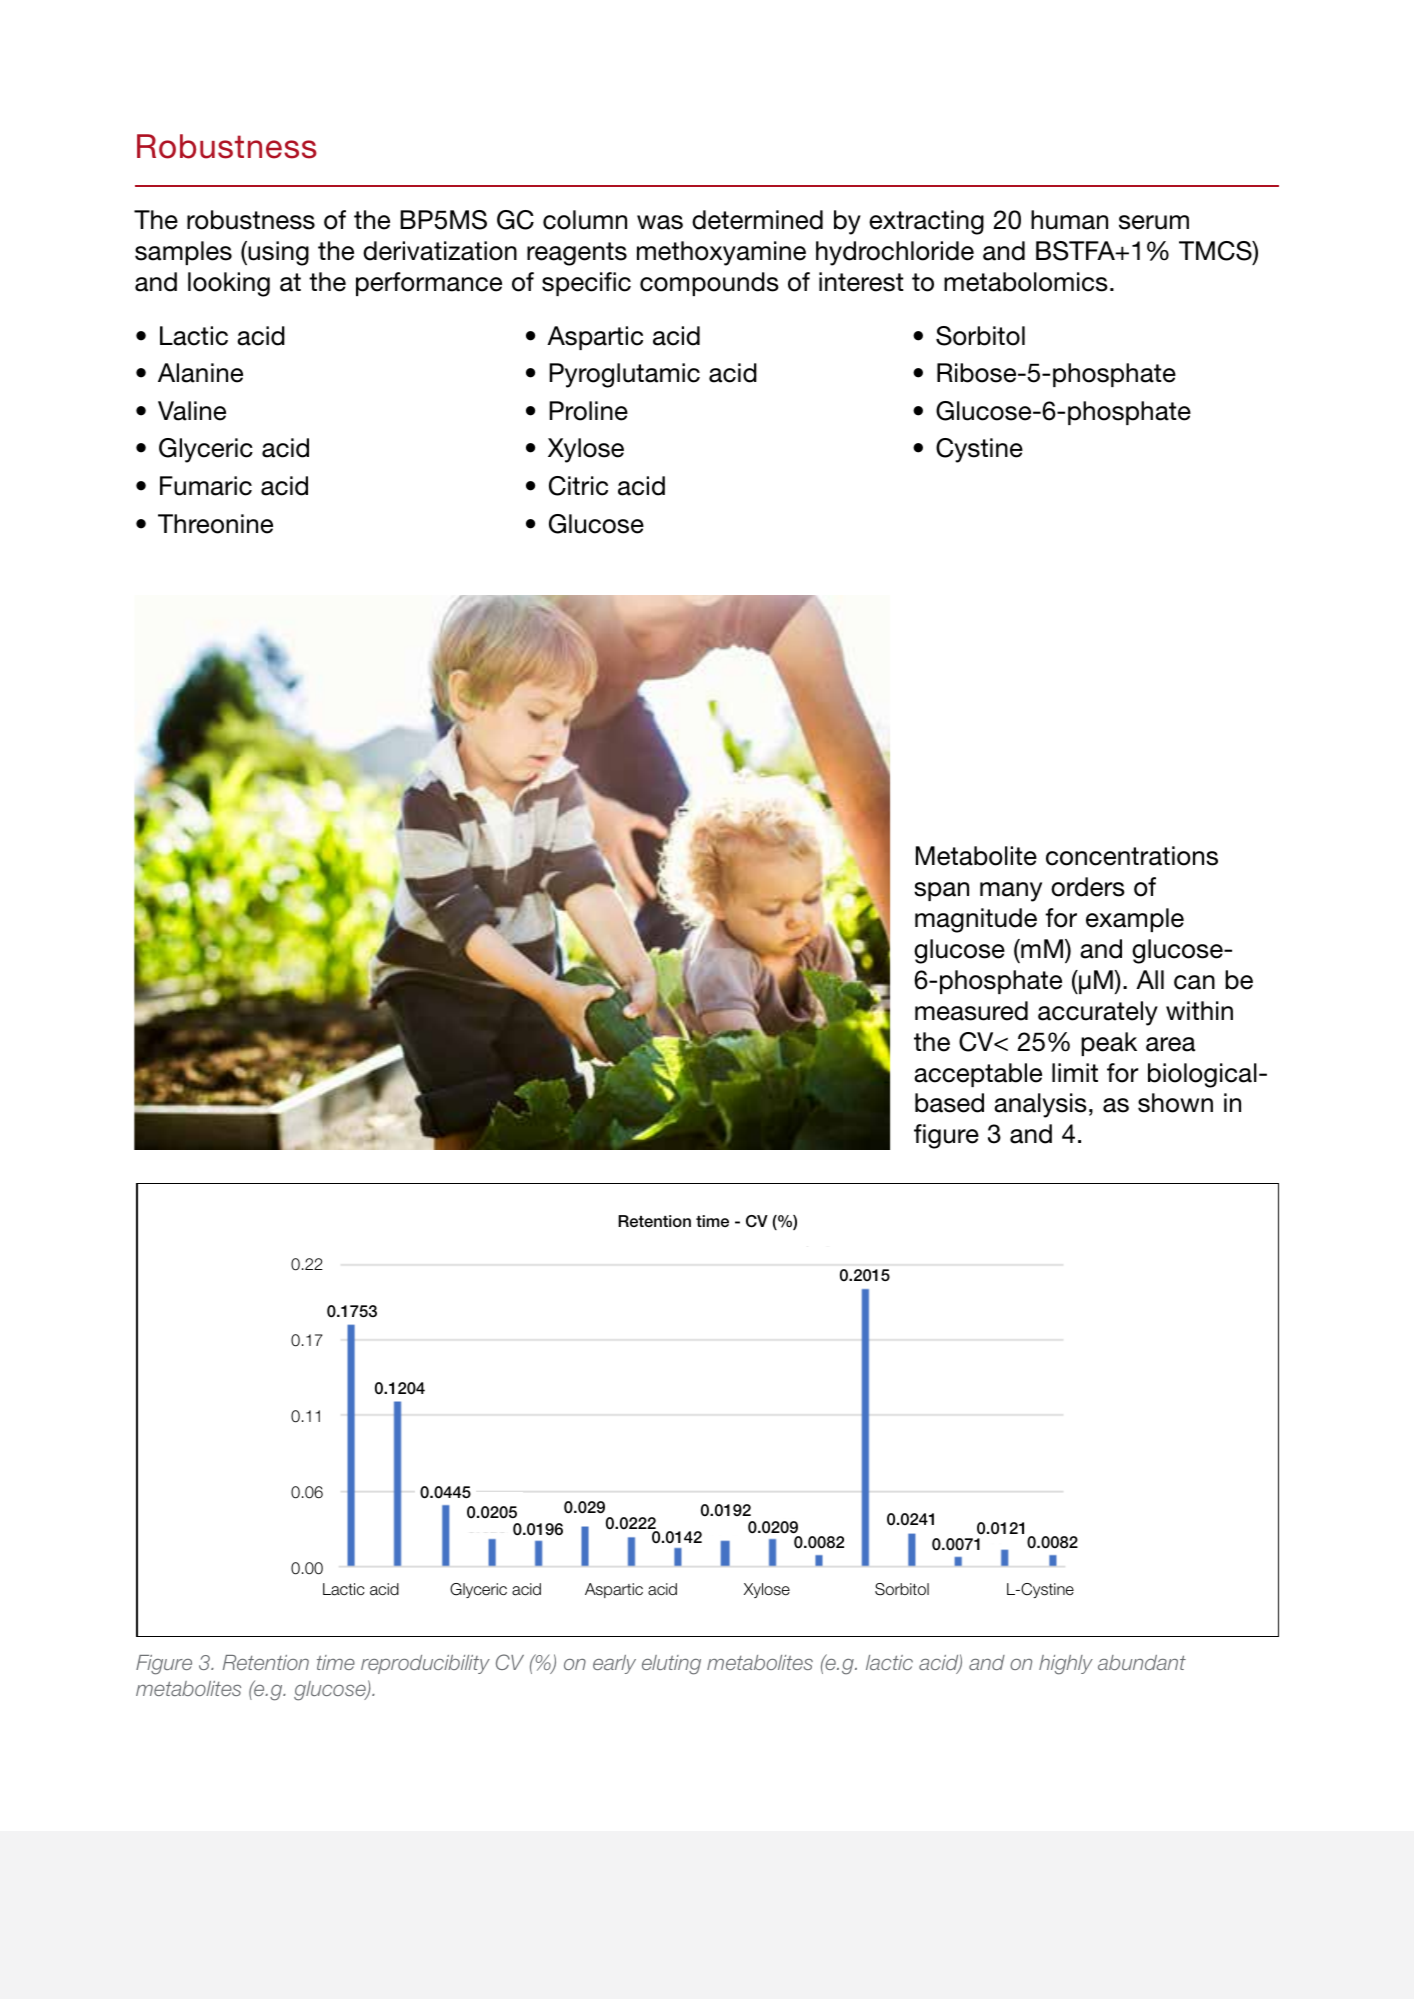  What do you see at coordinates (425, 1664) in the page?
I see `reproducibility` at bounding box center [425, 1664].
